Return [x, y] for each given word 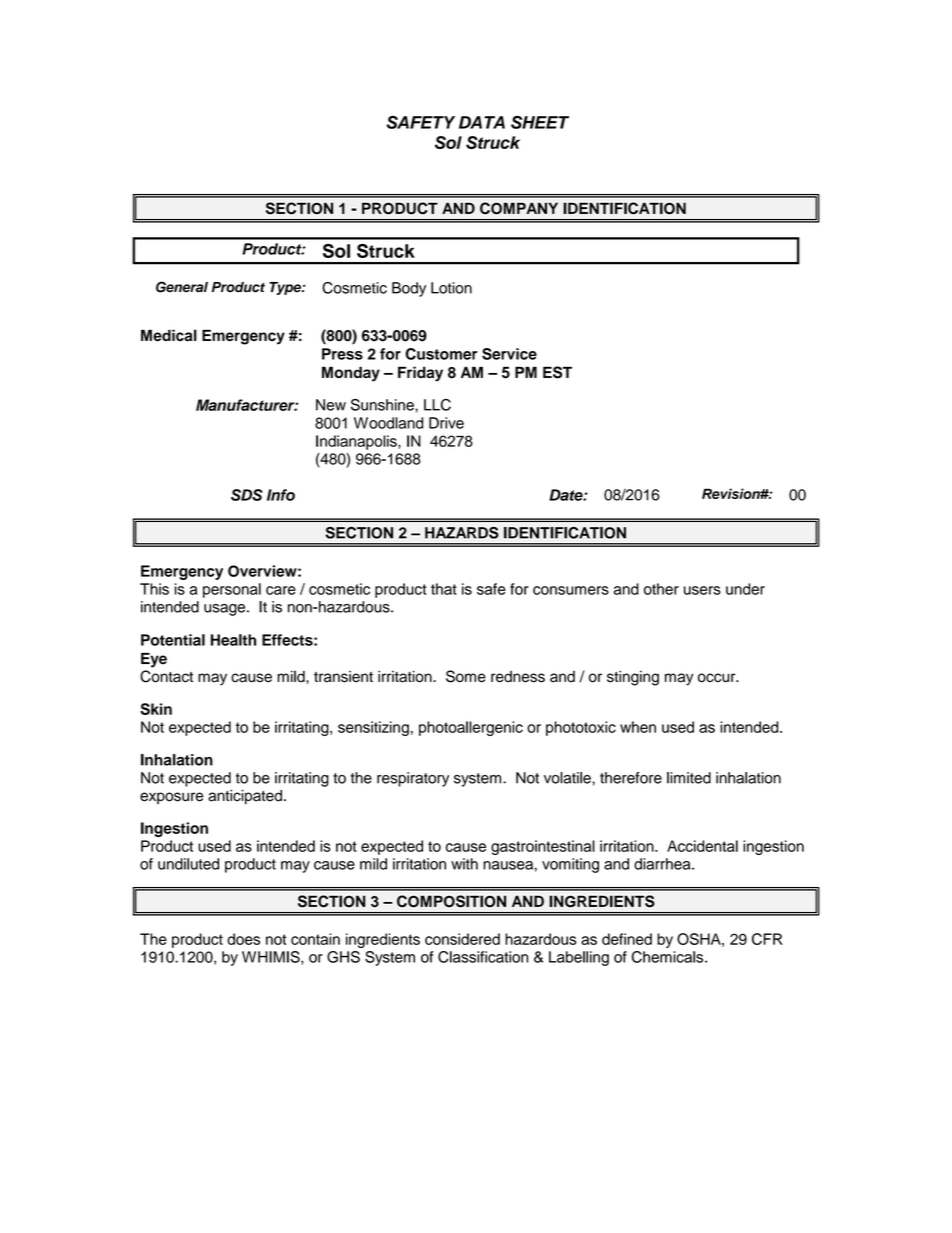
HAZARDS [462, 533]
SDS [247, 495]
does [243, 939]
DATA [482, 122]
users [702, 590]
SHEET [540, 122]
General [182, 287]
